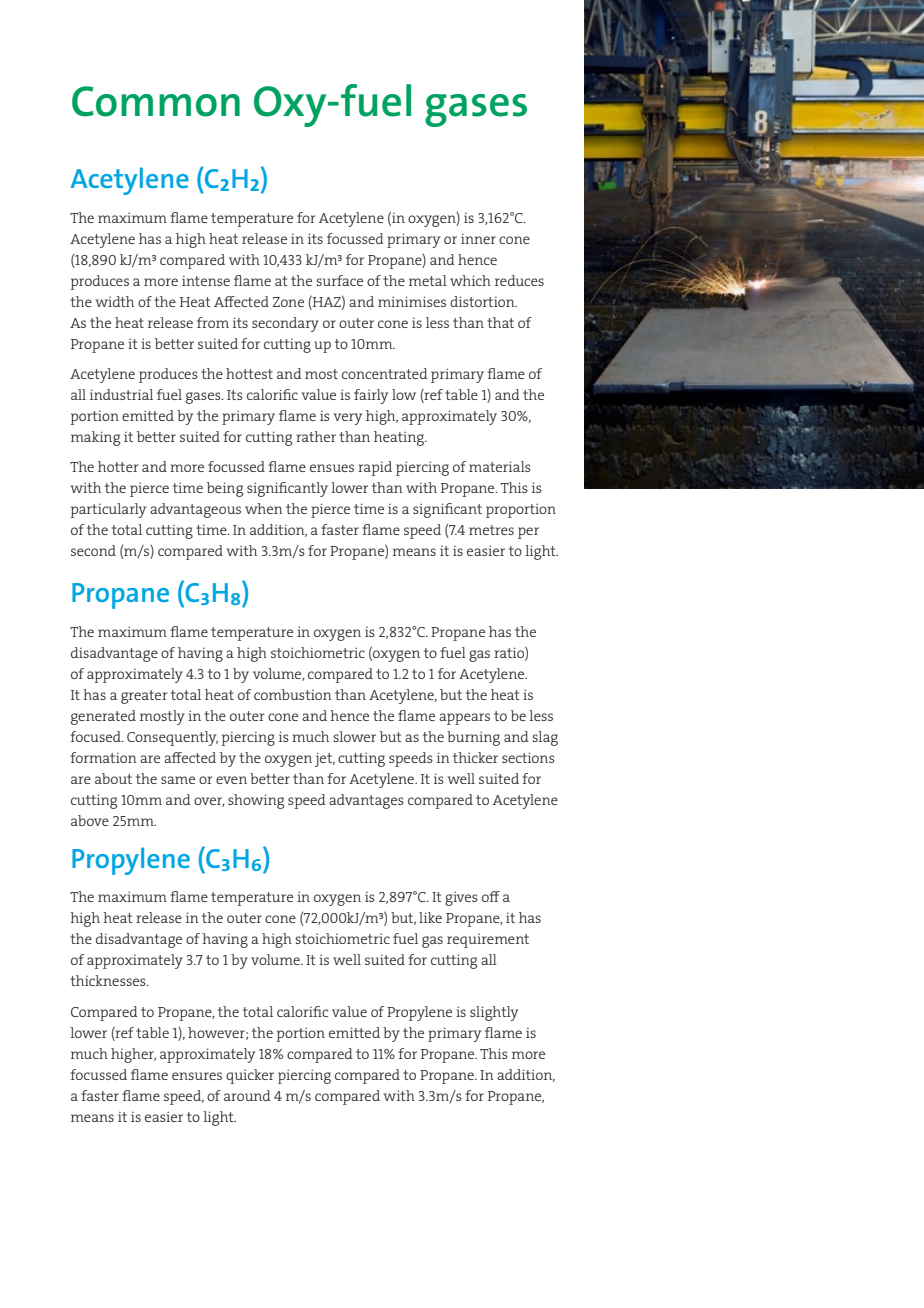 This page has height=1308, width=924. I want to click on thicker, so click(475, 757).
